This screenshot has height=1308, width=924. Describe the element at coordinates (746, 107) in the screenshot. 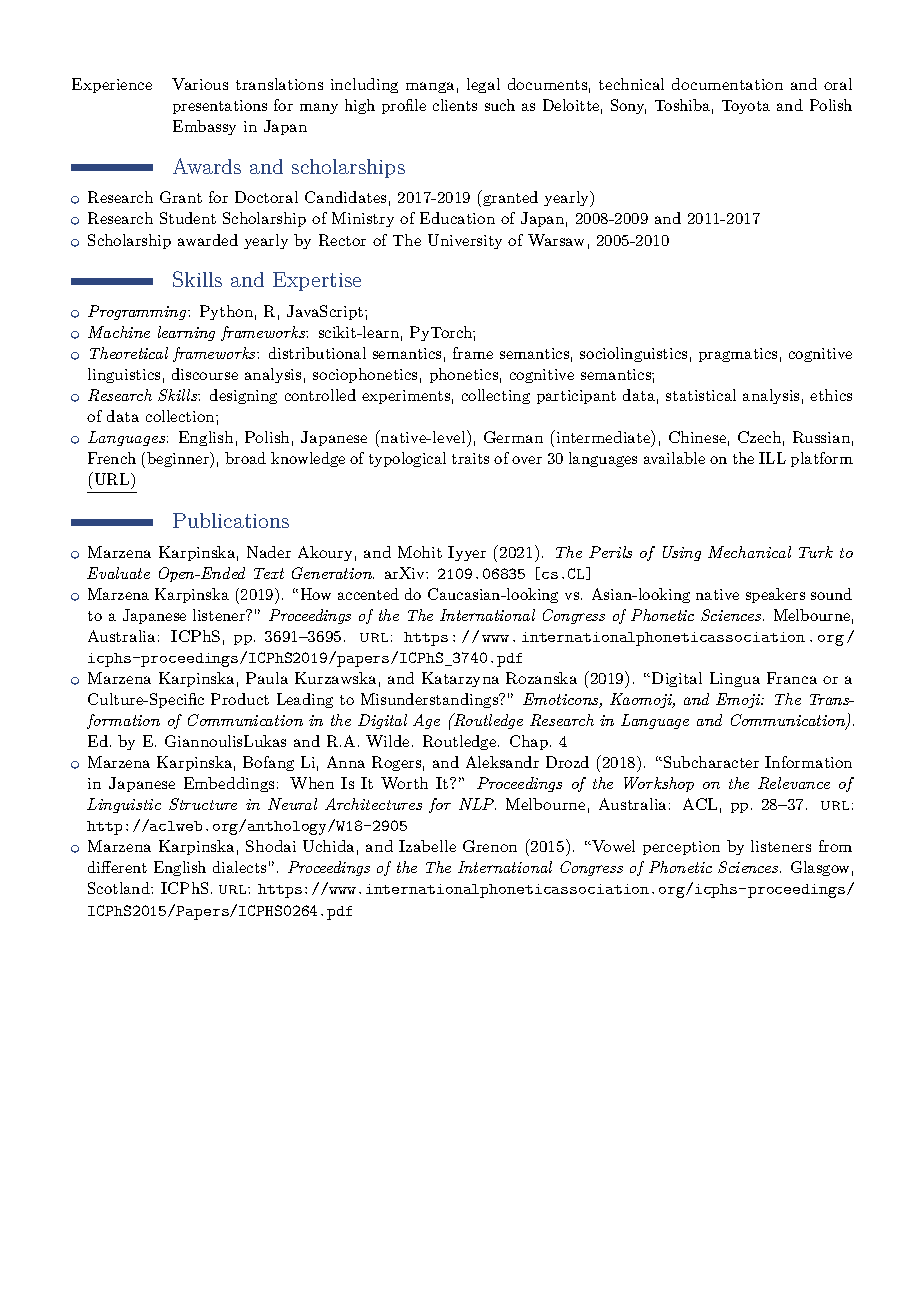

I see `Toyota` at that location.
